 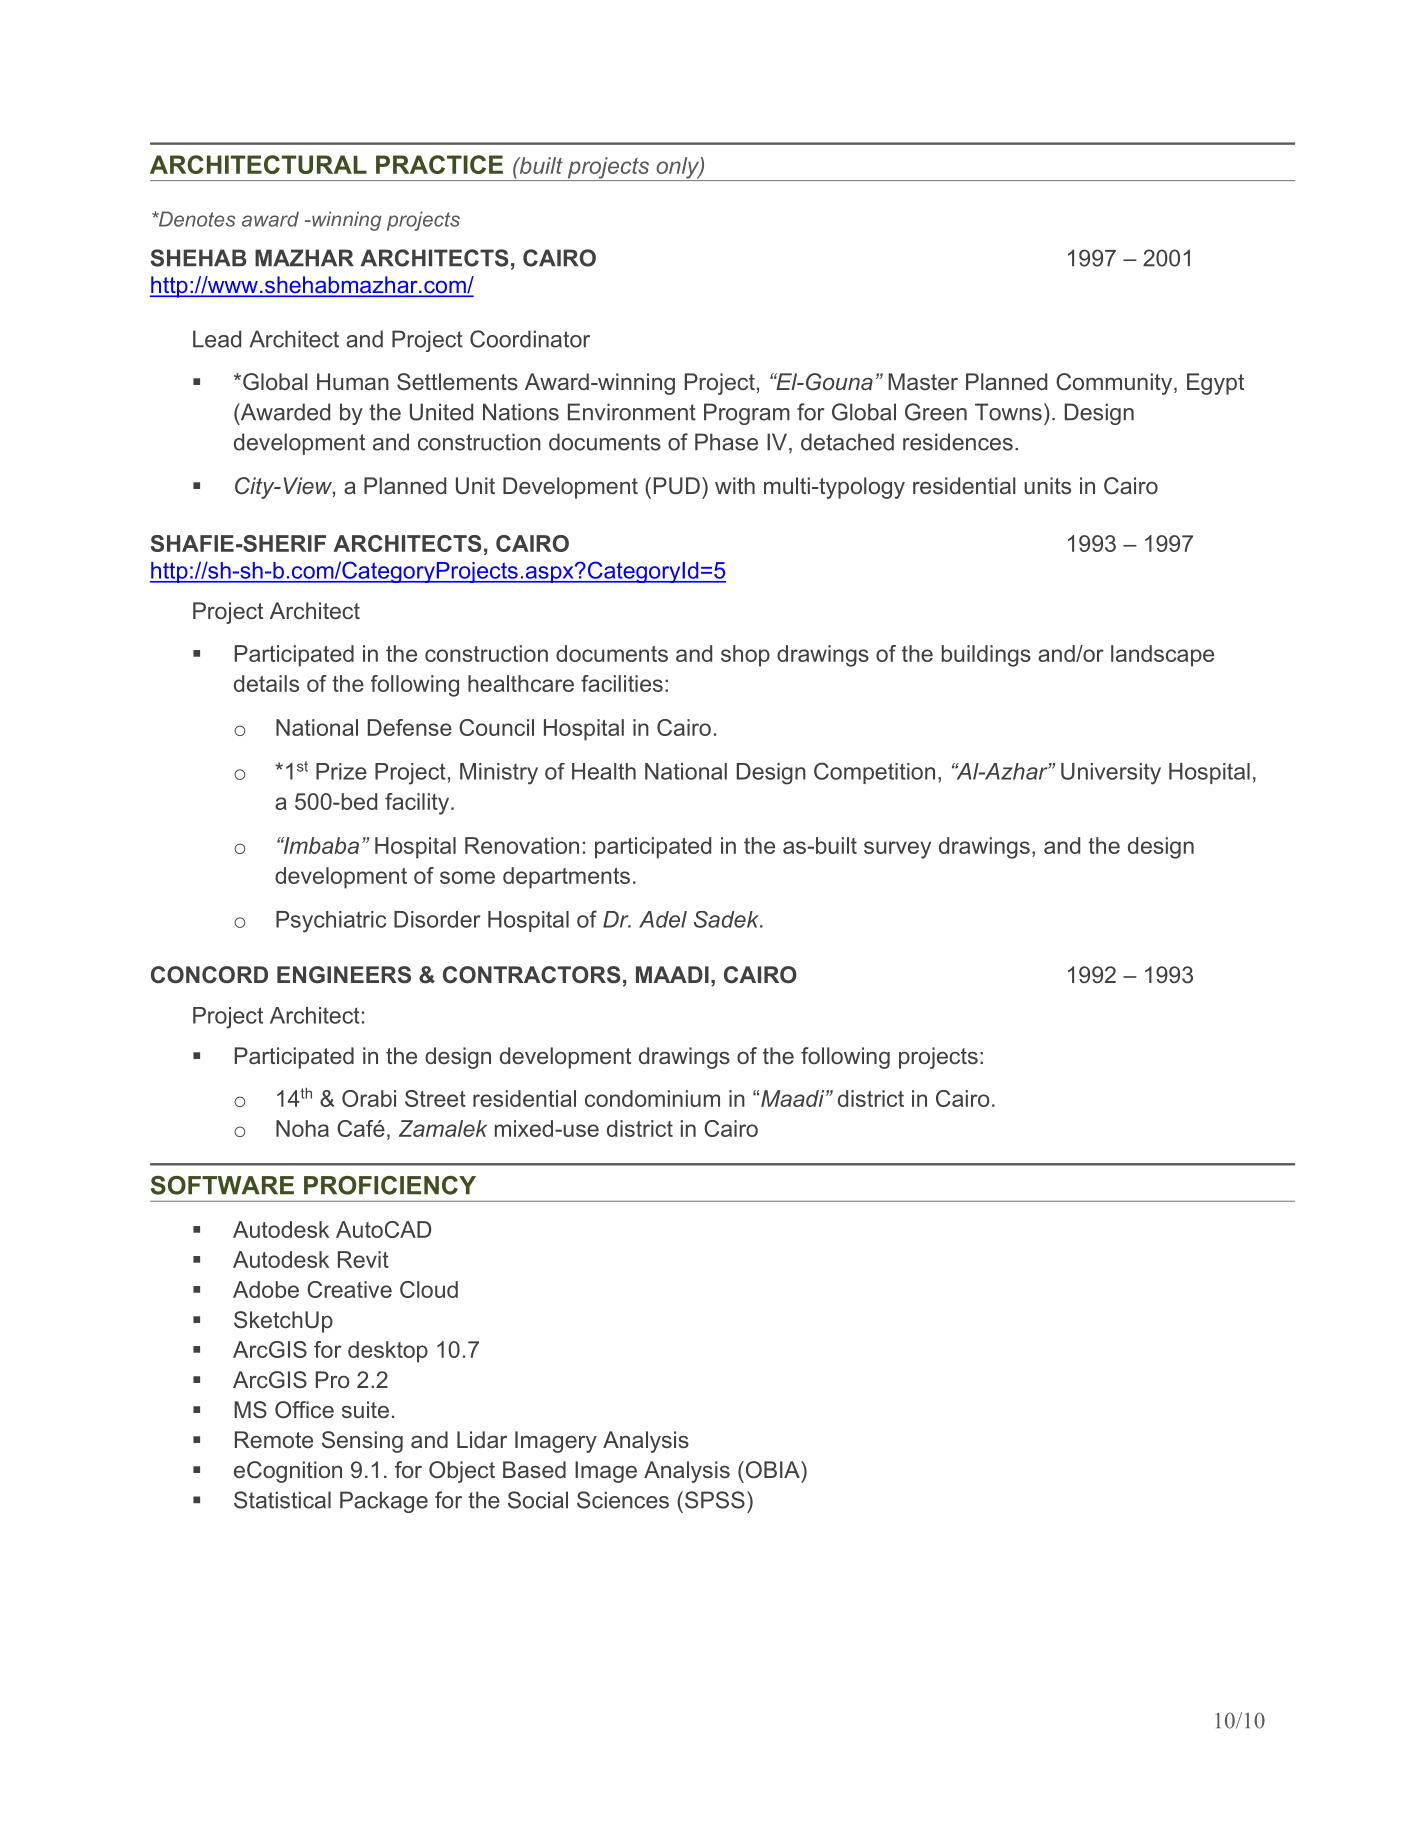 I want to click on University, so click(x=1111, y=774).
